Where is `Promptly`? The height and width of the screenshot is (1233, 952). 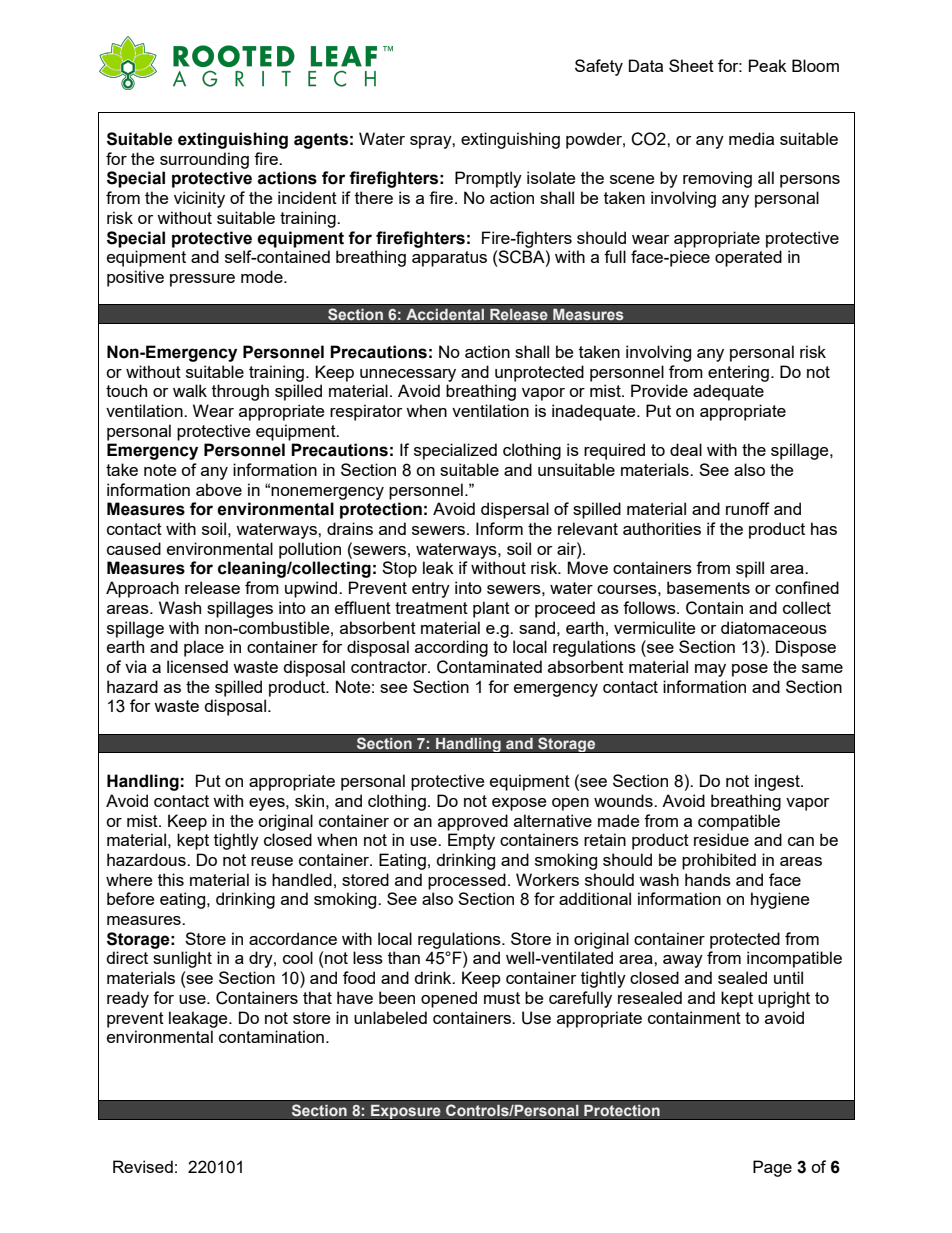 Promptly is located at coordinates (488, 179).
